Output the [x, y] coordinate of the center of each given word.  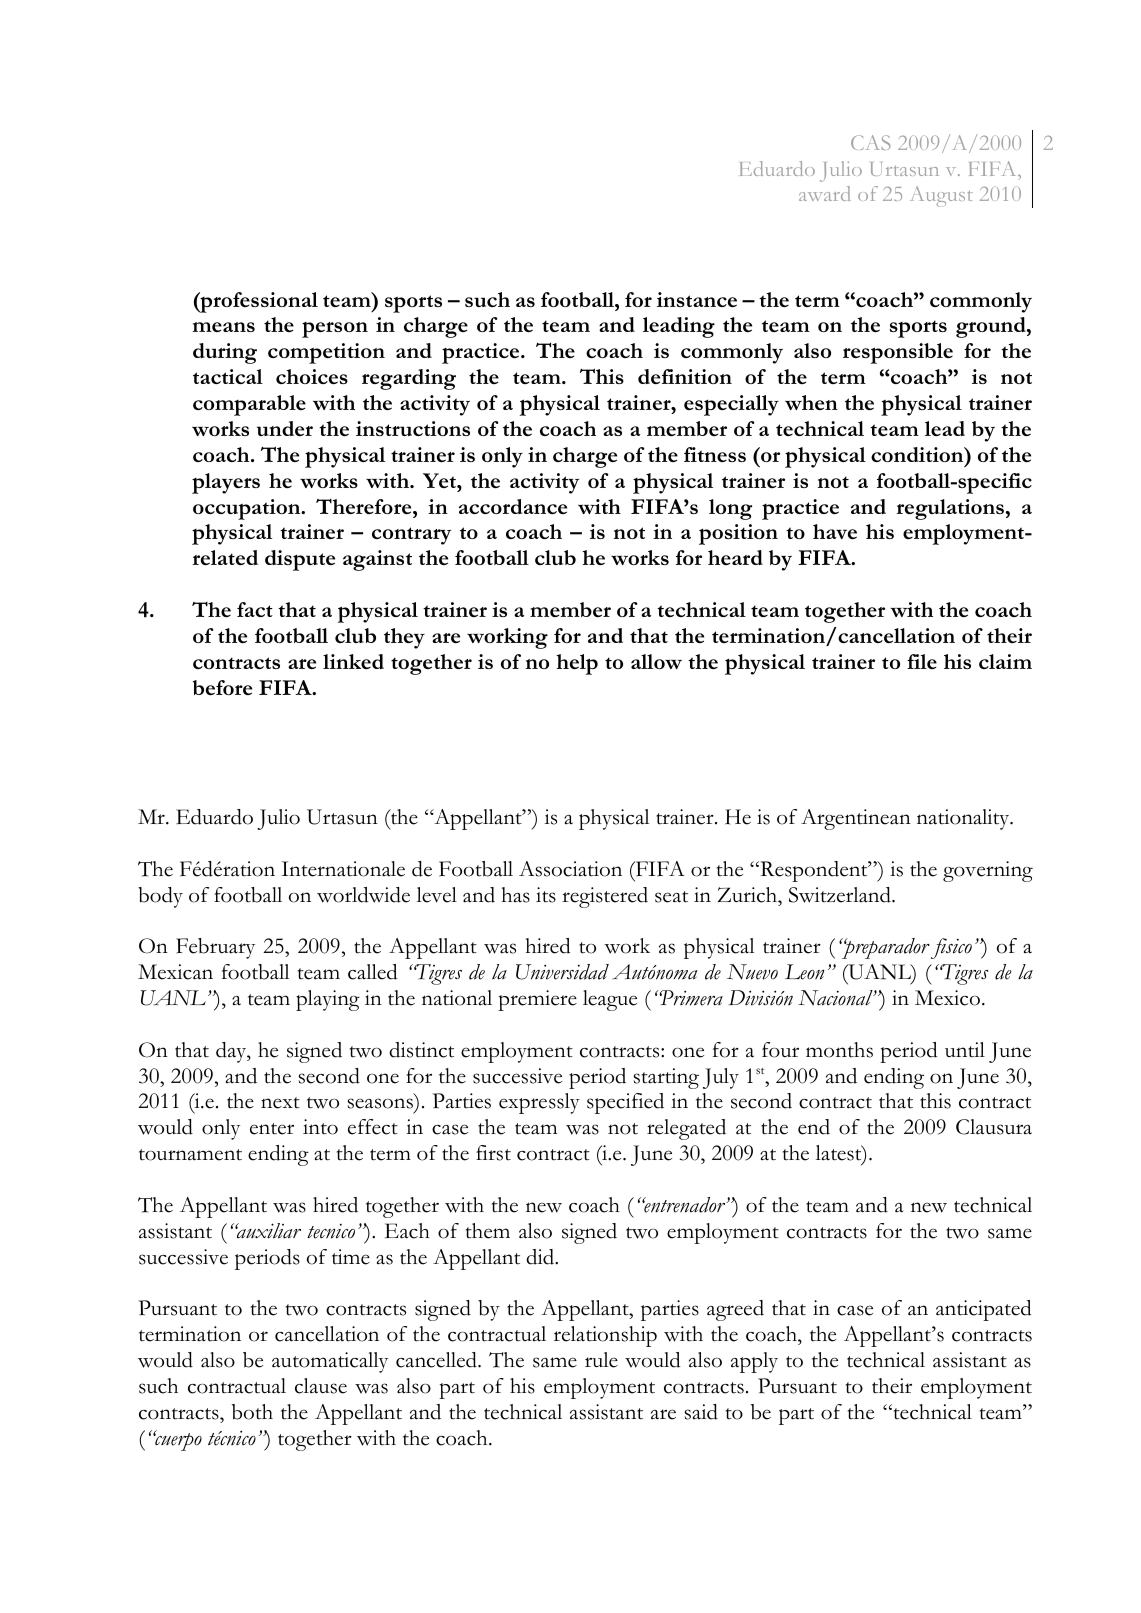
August [942, 196]
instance [697, 299]
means [224, 327]
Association [570, 869]
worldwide [363, 895]
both [252, 1412]
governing [988, 871]
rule [601, 1360]
